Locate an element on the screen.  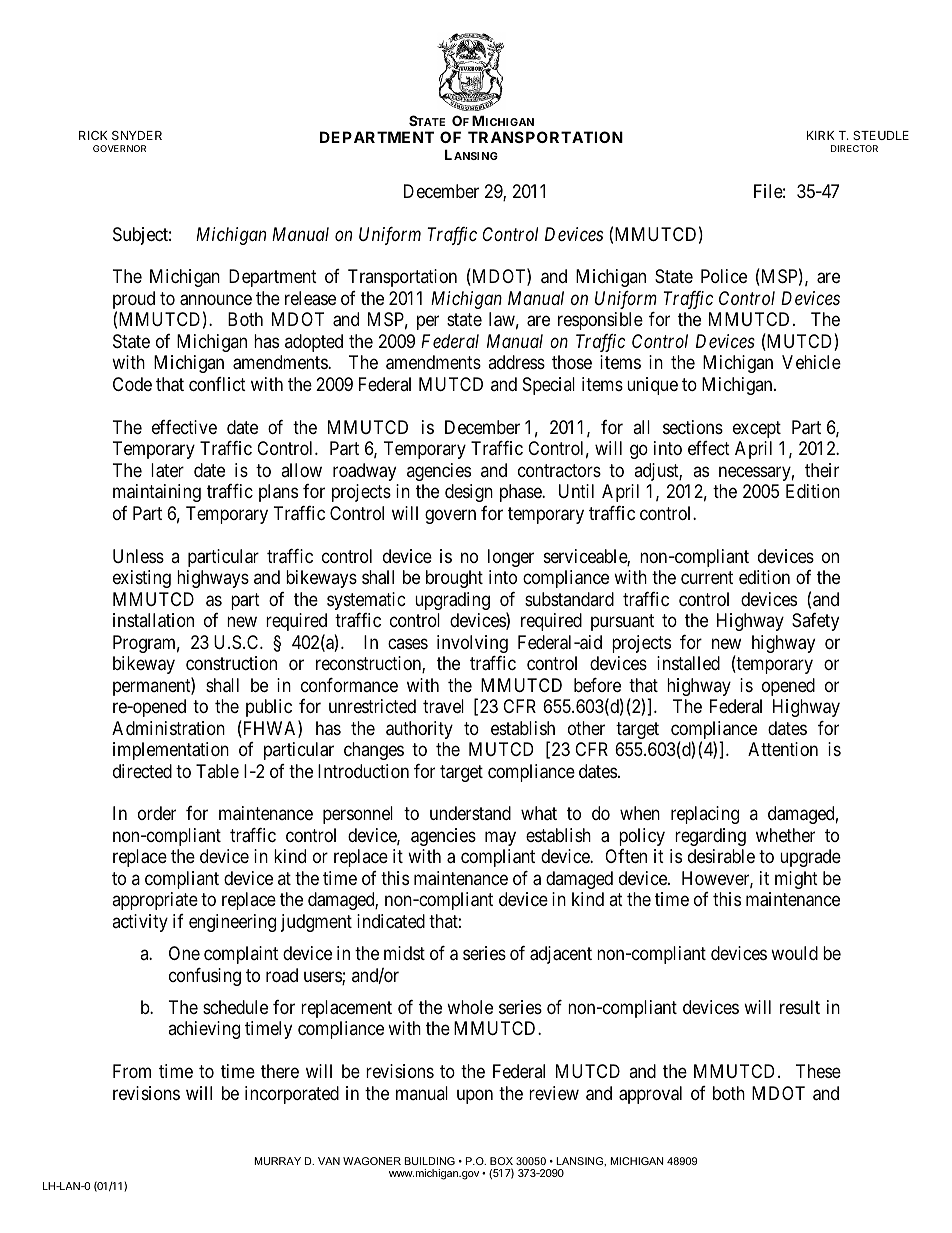
might is located at coordinates (796, 880).
